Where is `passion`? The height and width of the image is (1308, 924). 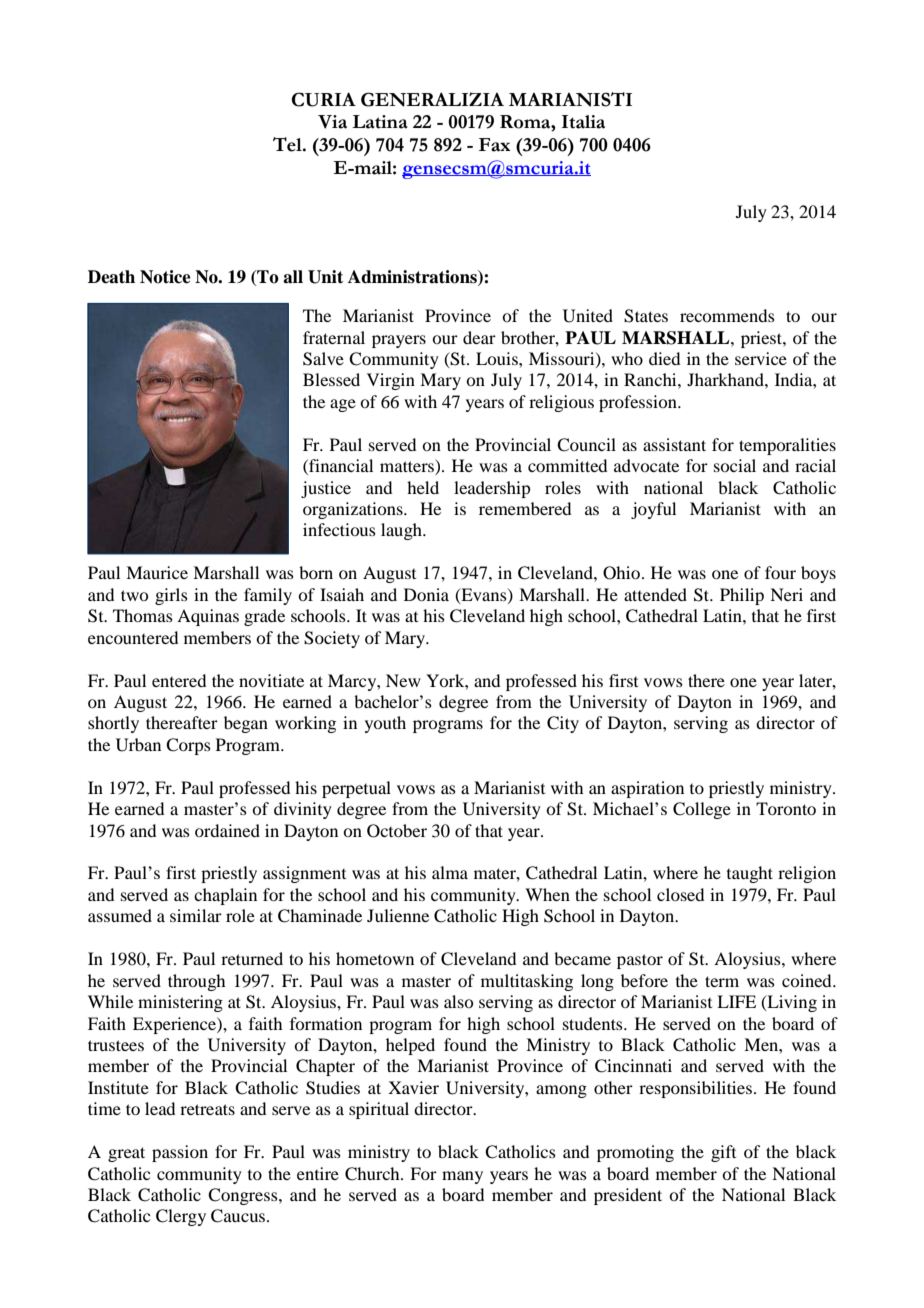 passion is located at coordinates (180, 1153).
